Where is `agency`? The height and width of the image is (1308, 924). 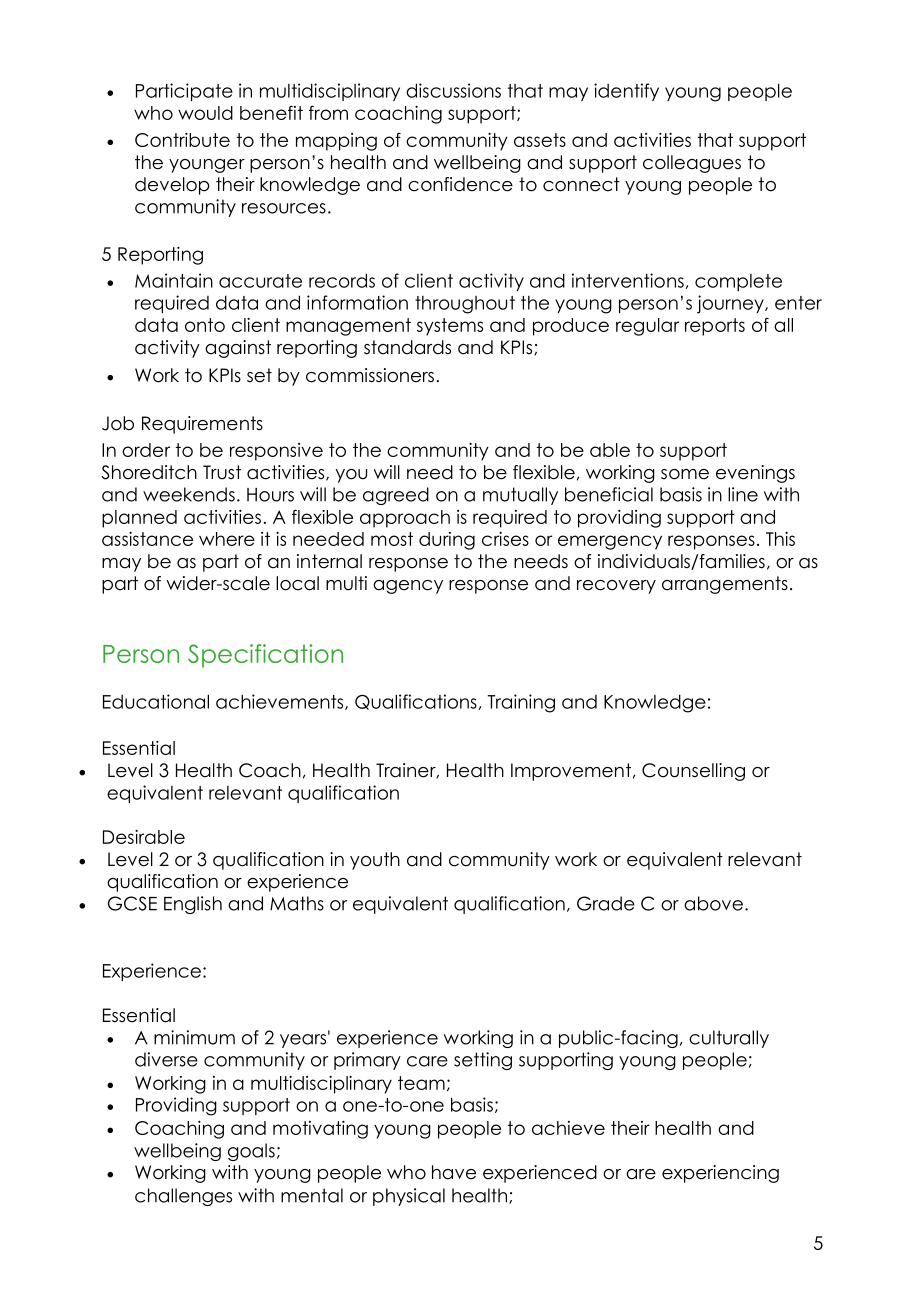 agency is located at coordinates (408, 587).
